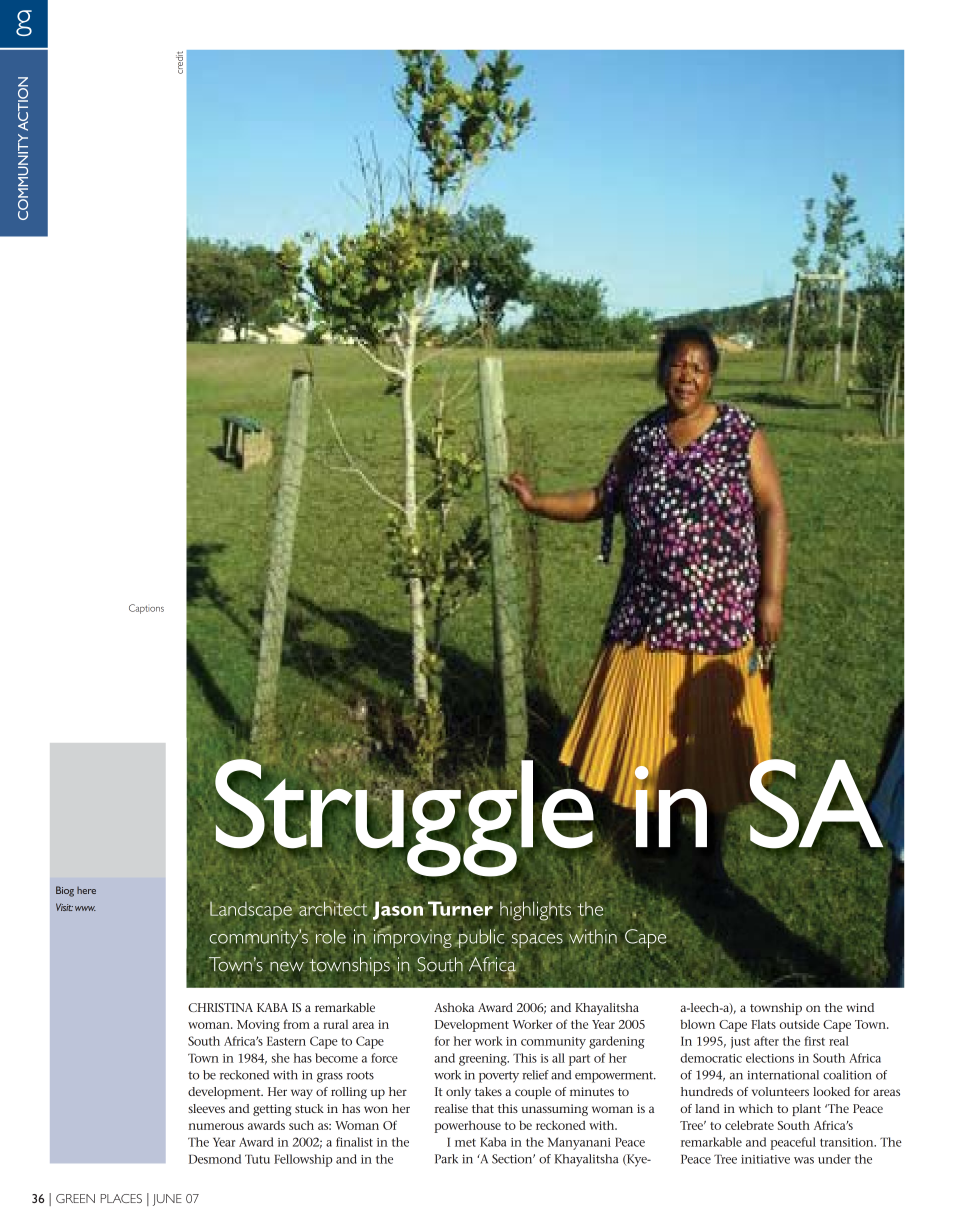 Image resolution: width=954 pixels, height=1232 pixels. What do you see at coordinates (460, 908) in the document?
I see `Turner` at bounding box center [460, 908].
